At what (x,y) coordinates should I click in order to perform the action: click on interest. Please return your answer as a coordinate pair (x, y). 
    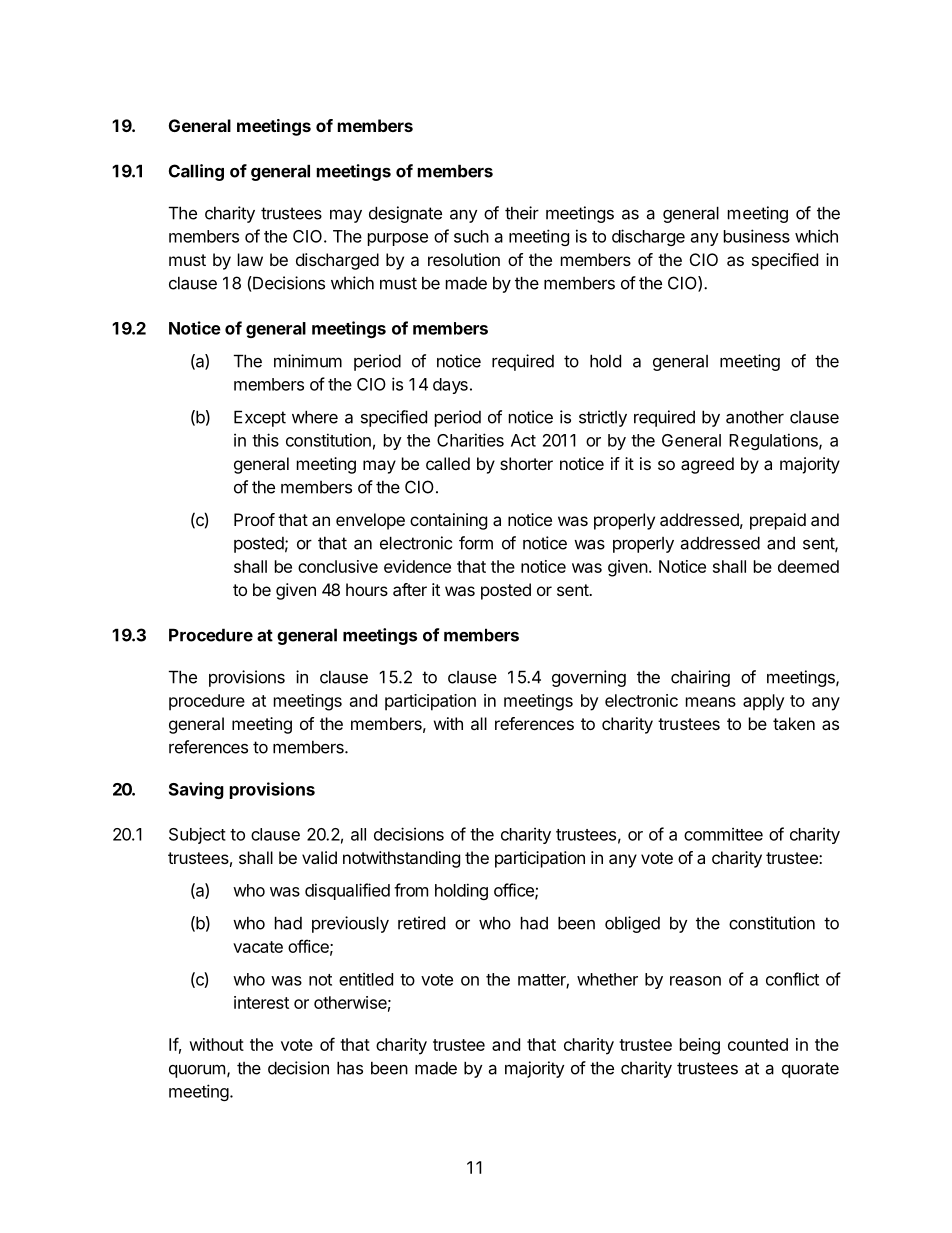
    Looking at the image, I should click on (261, 1002).
